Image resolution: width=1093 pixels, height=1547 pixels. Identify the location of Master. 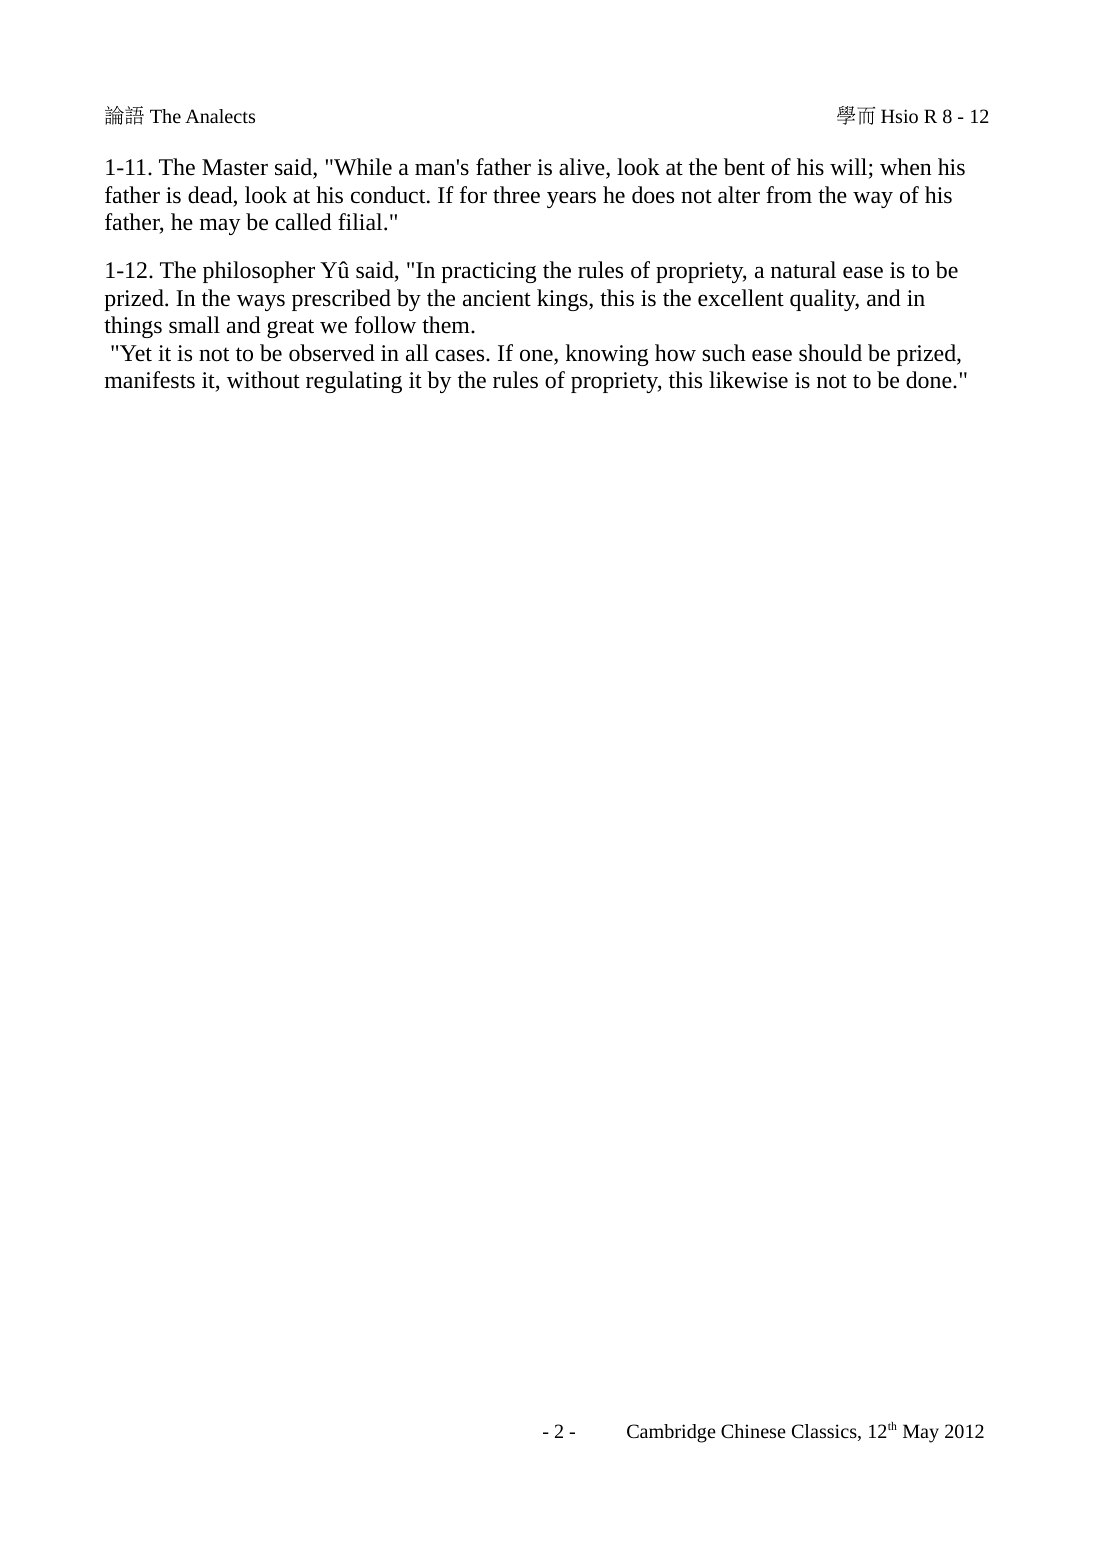
(235, 167).
